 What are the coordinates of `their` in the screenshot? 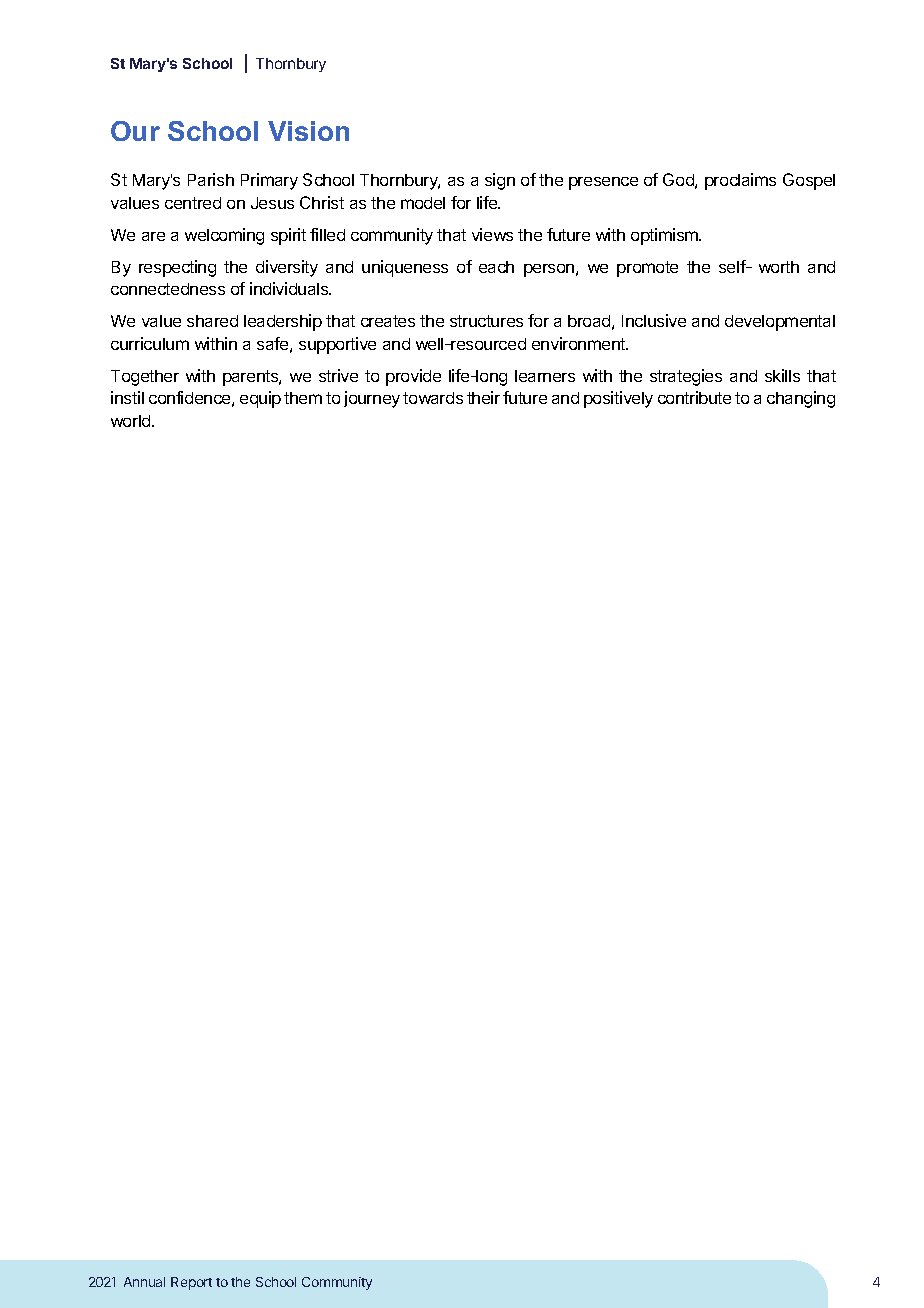 It's located at (483, 397).
